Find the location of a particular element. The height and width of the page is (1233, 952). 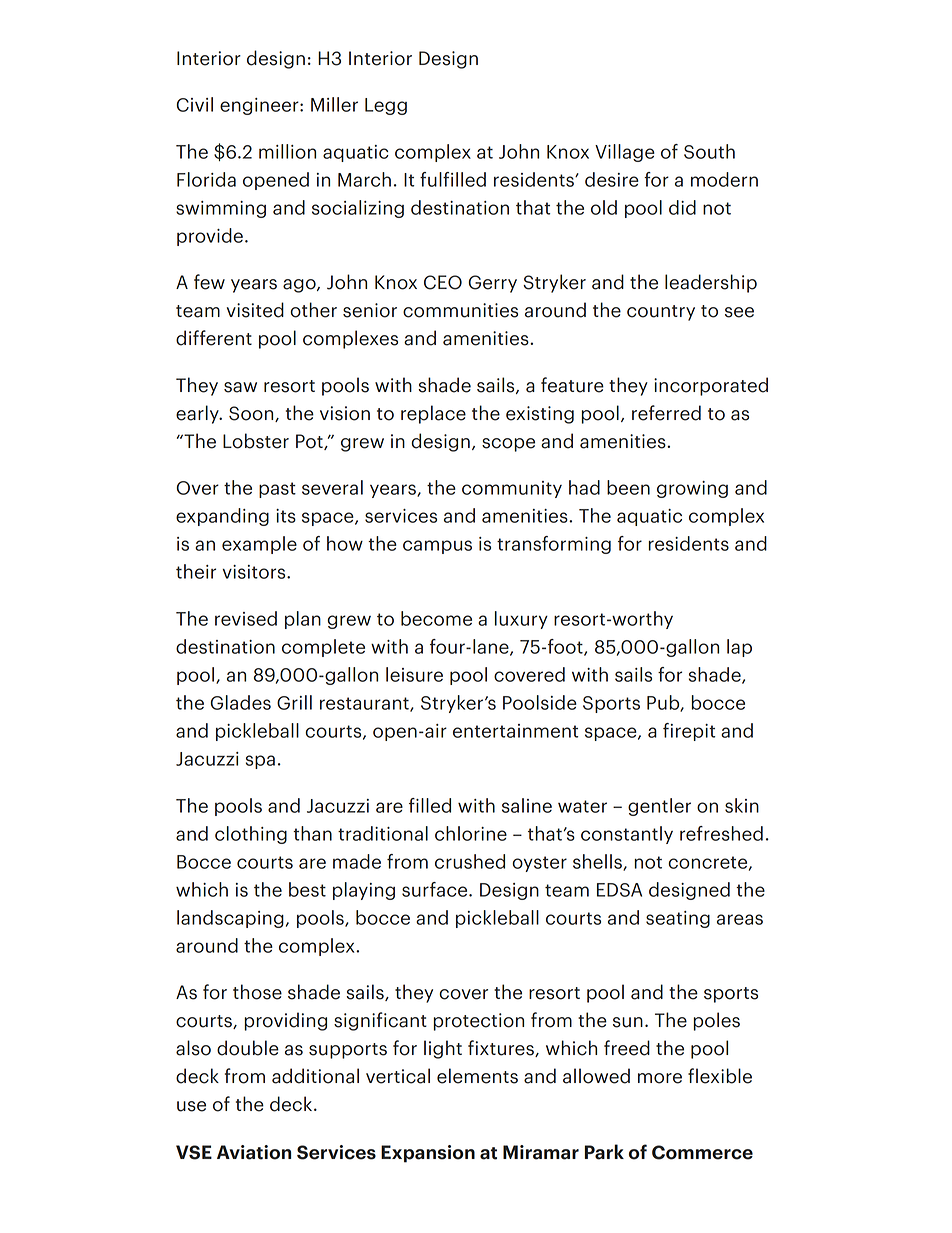

growing is located at coordinates (692, 489).
